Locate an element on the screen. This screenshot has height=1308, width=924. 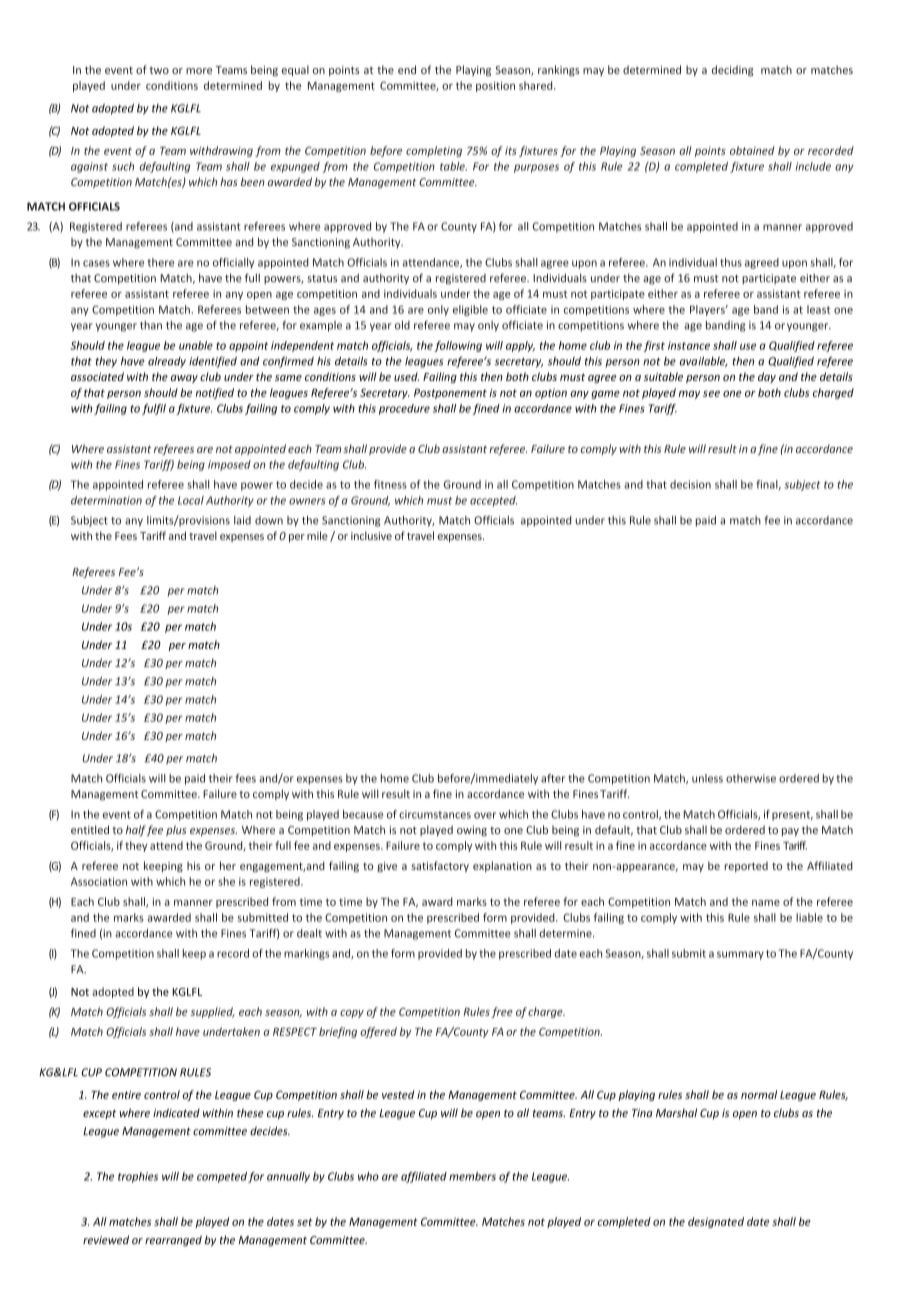
position is located at coordinates (495, 86).
